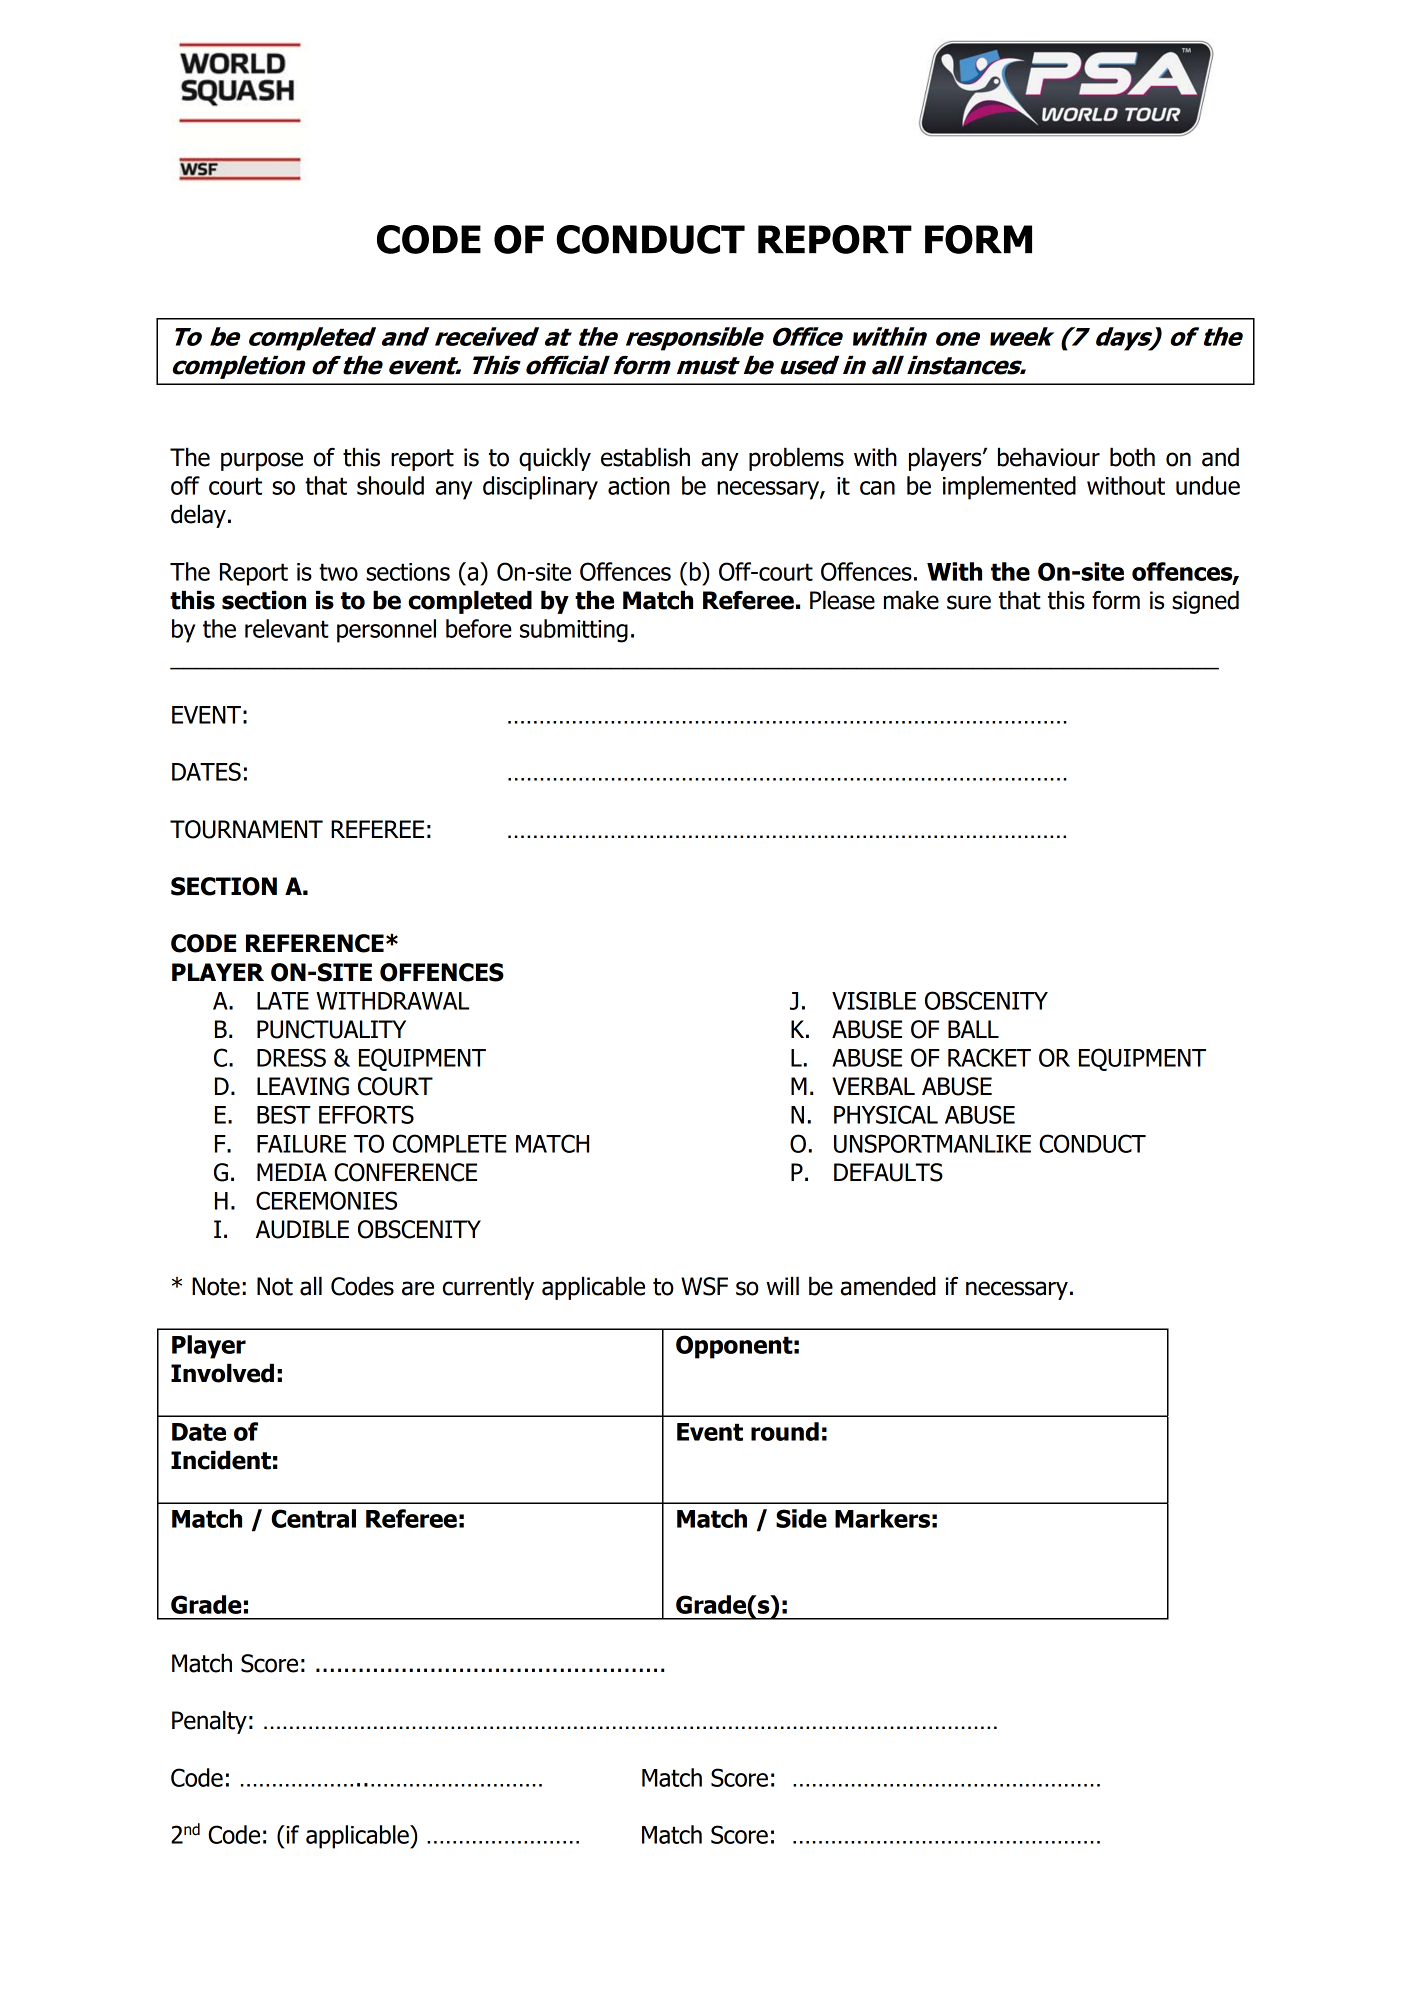  Describe the element at coordinates (801, 1518) in the screenshot. I see `Side` at that location.
